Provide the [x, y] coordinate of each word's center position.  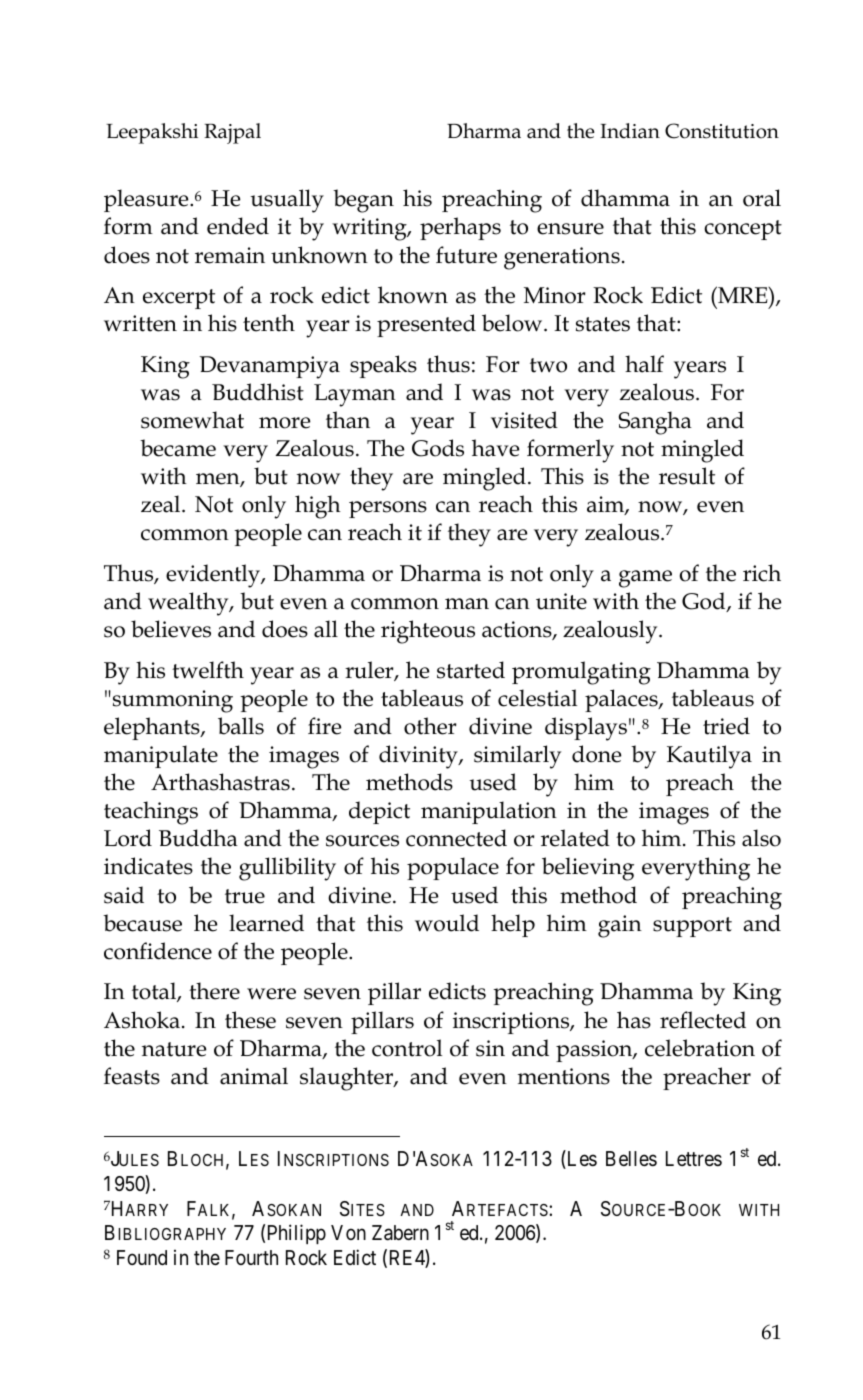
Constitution [722, 131]
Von [348, 1232]
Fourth [251, 1257]
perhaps [460, 228]
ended [238, 226]
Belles [631, 1159]
